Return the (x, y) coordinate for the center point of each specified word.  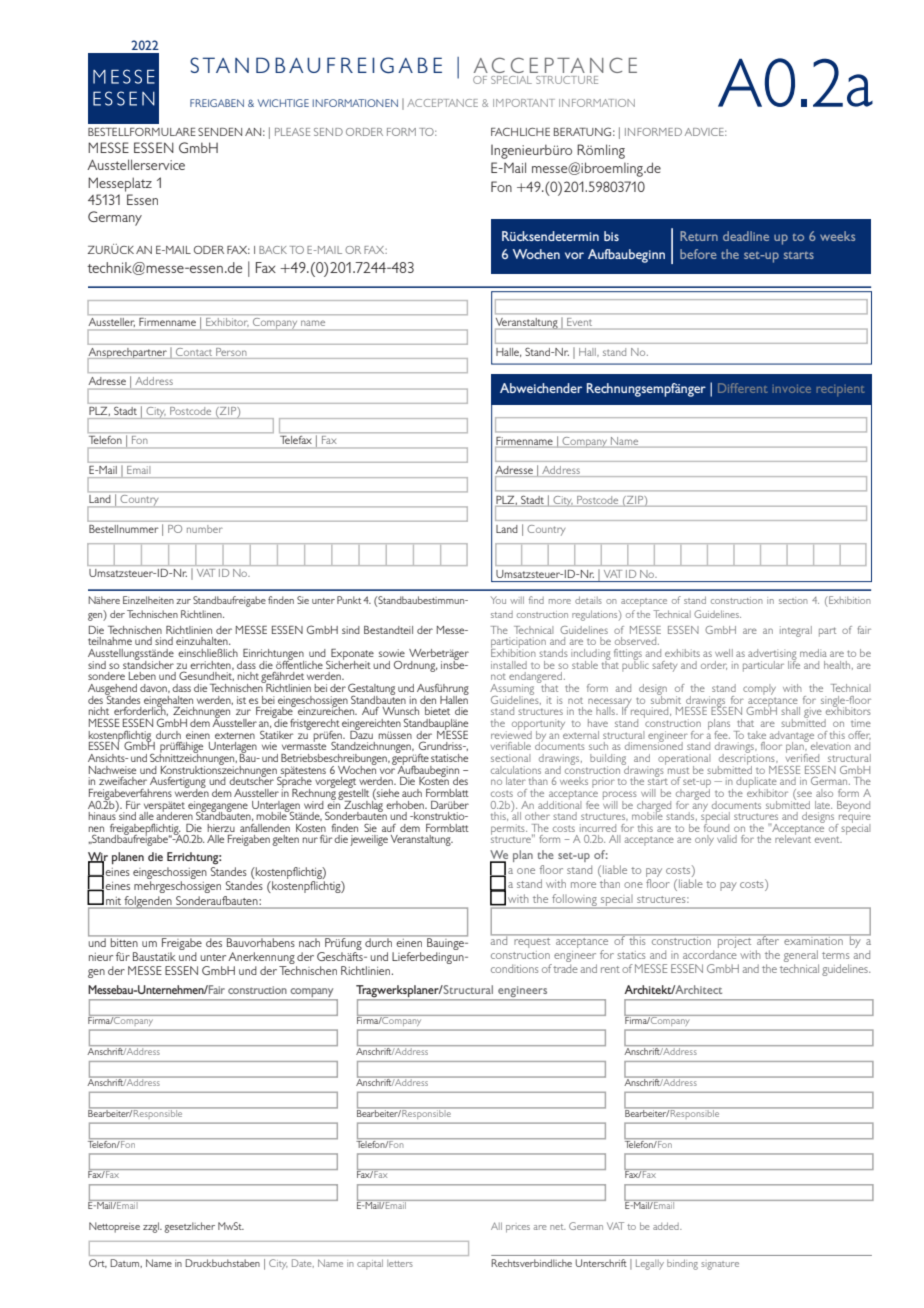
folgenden (148, 902)
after (768, 939)
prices (518, 1229)
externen (235, 735)
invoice (792, 389)
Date (303, 1263)
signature (720, 1265)
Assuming (512, 690)
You (498, 600)
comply (759, 689)
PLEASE (292, 132)
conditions (514, 968)
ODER (209, 250)
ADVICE (705, 132)
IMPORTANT (524, 103)
